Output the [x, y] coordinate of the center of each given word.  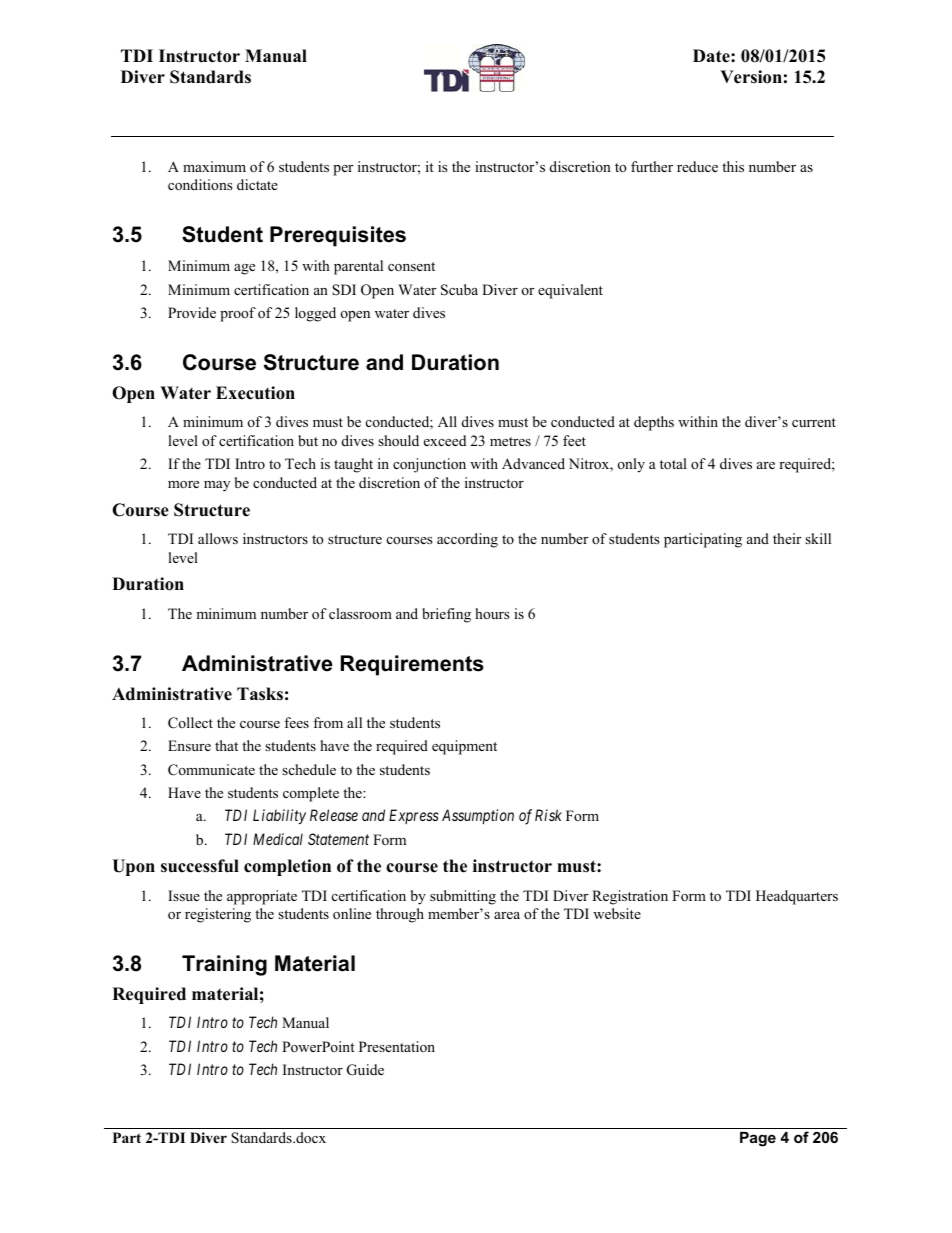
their [787, 538]
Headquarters [797, 897]
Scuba [459, 290]
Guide [365, 1070]
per [343, 170]
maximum [214, 166]
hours [492, 613]
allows [218, 538]
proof [238, 314]
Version [751, 77]
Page [758, 1139]
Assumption [478, 816]
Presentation [397, 1046]
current [814, 422]
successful [200, 866]
